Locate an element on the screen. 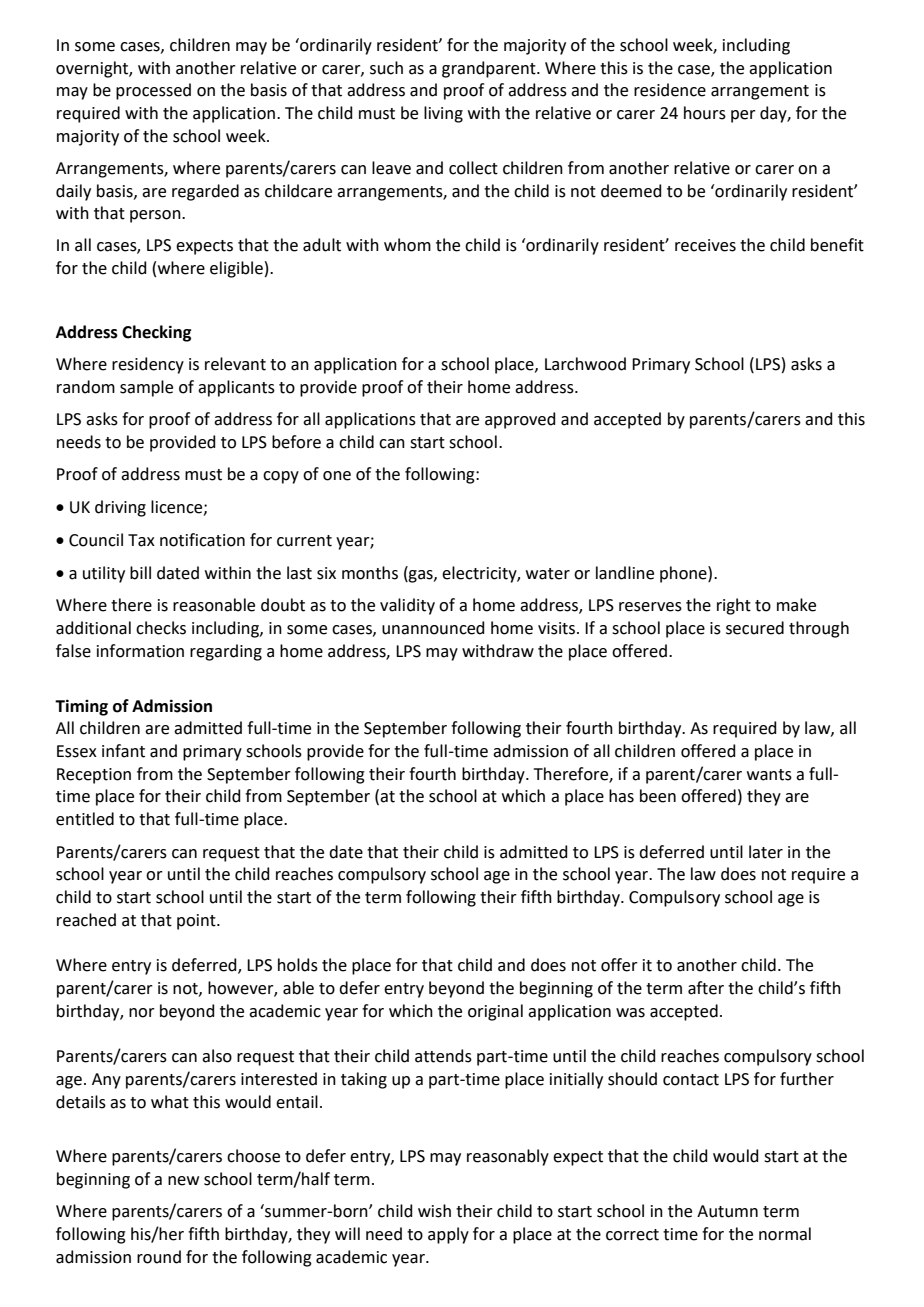 Image resolution: width=924 pixels, height=1307 pixels. information is located at coordinates (140, 651).
